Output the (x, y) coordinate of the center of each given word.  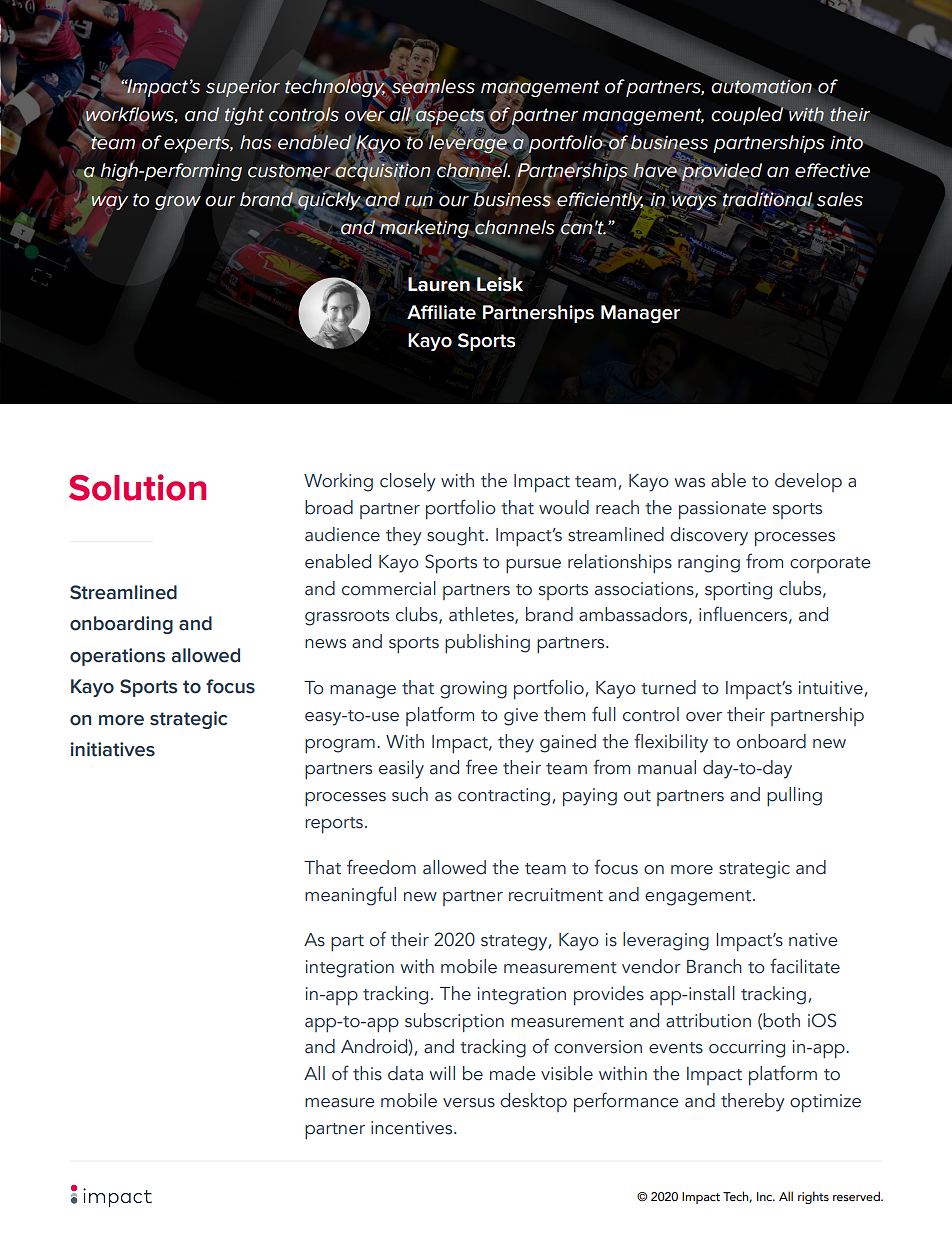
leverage (468, 143)
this (367, 1073)
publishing (487, 643)
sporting (738, 591)
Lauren (439, 284)
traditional (768, 198)
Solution (137, 487)
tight (244, 116)
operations (117, 657)
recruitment (556, 895)
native (813, 940)
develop (808, 482)
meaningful (350, 896)
